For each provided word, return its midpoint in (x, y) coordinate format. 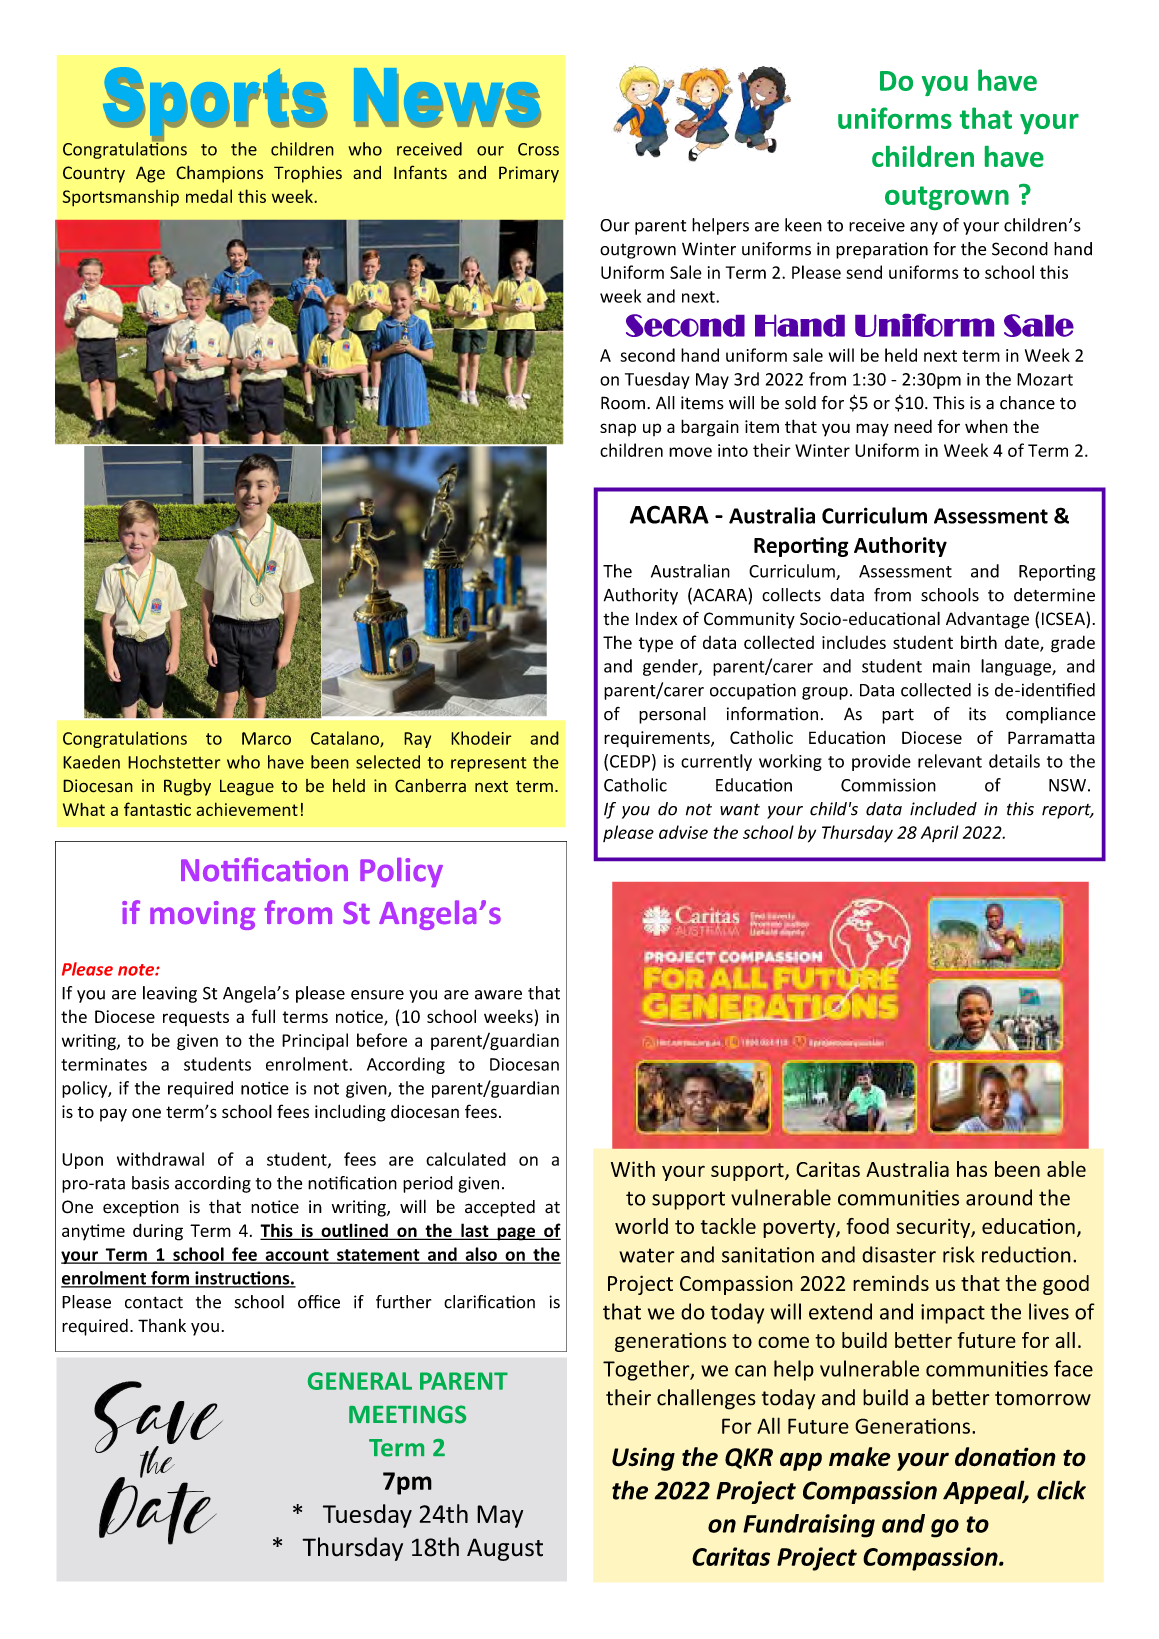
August (505, 1549)
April (939, 833)
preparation (882, 250)
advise (683, 832)
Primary (529, 174)
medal (209, 196)
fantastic (157, 809)
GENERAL (360, 1381)
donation (1005, 1457)
